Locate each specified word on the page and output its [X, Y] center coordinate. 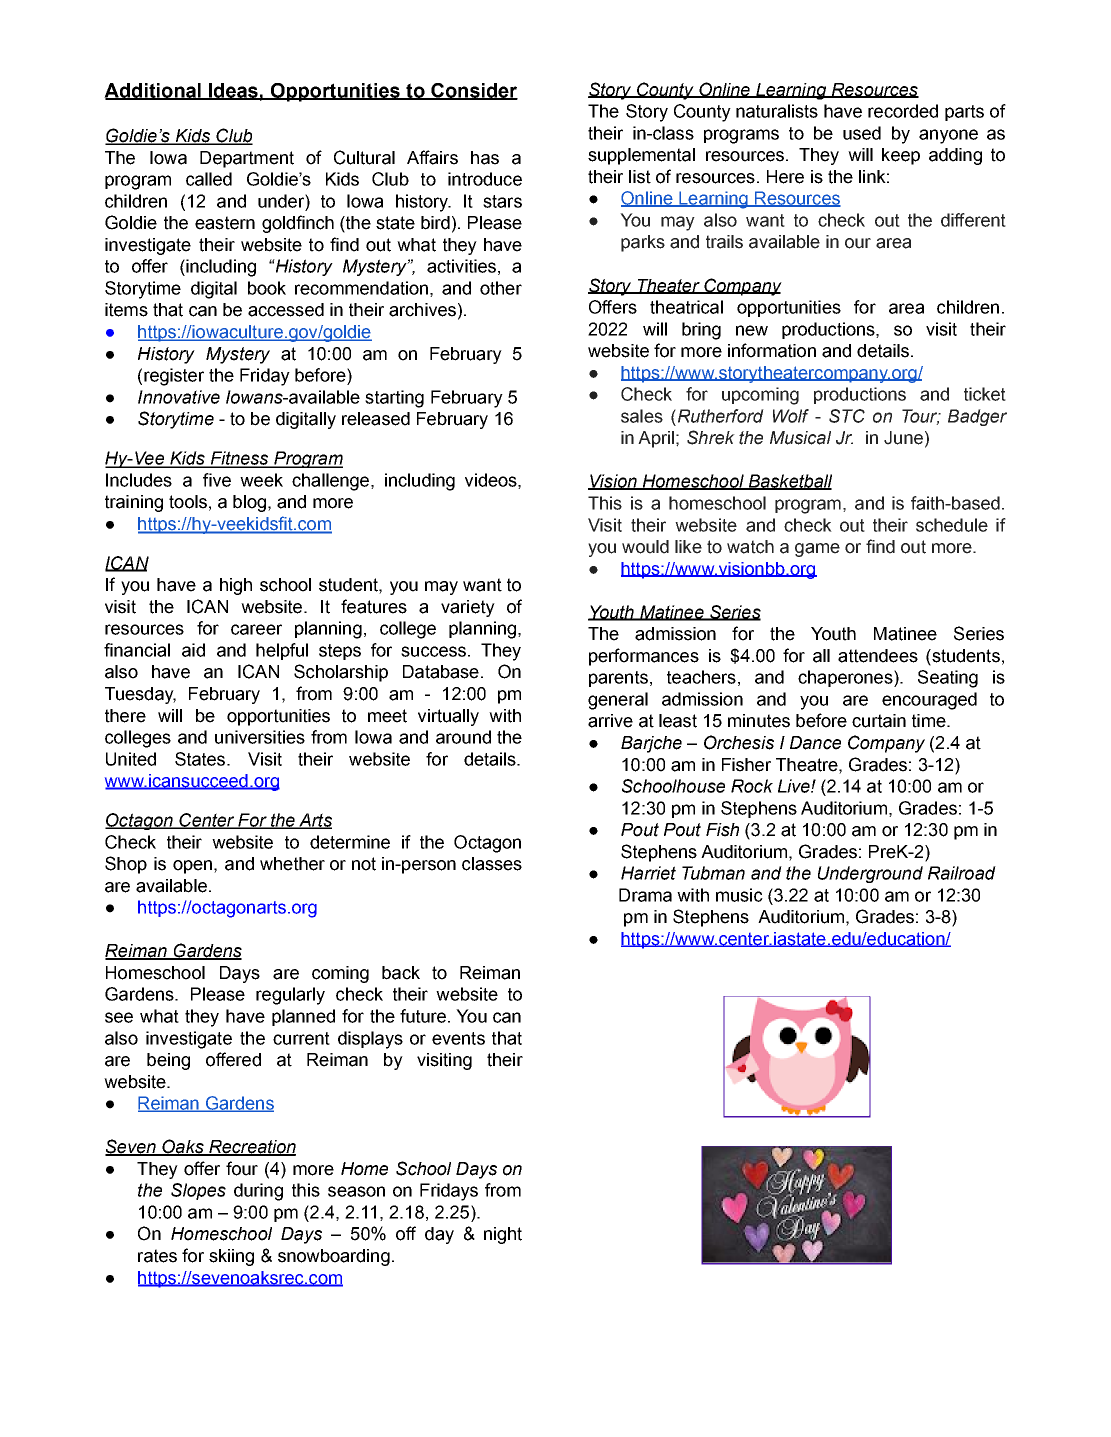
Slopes [198, 1191]
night [503, 1235]
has [485, 158]
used [862, 133]
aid [193, 650]
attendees [878, 656]
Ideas [233, 91]
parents [618, 679]
